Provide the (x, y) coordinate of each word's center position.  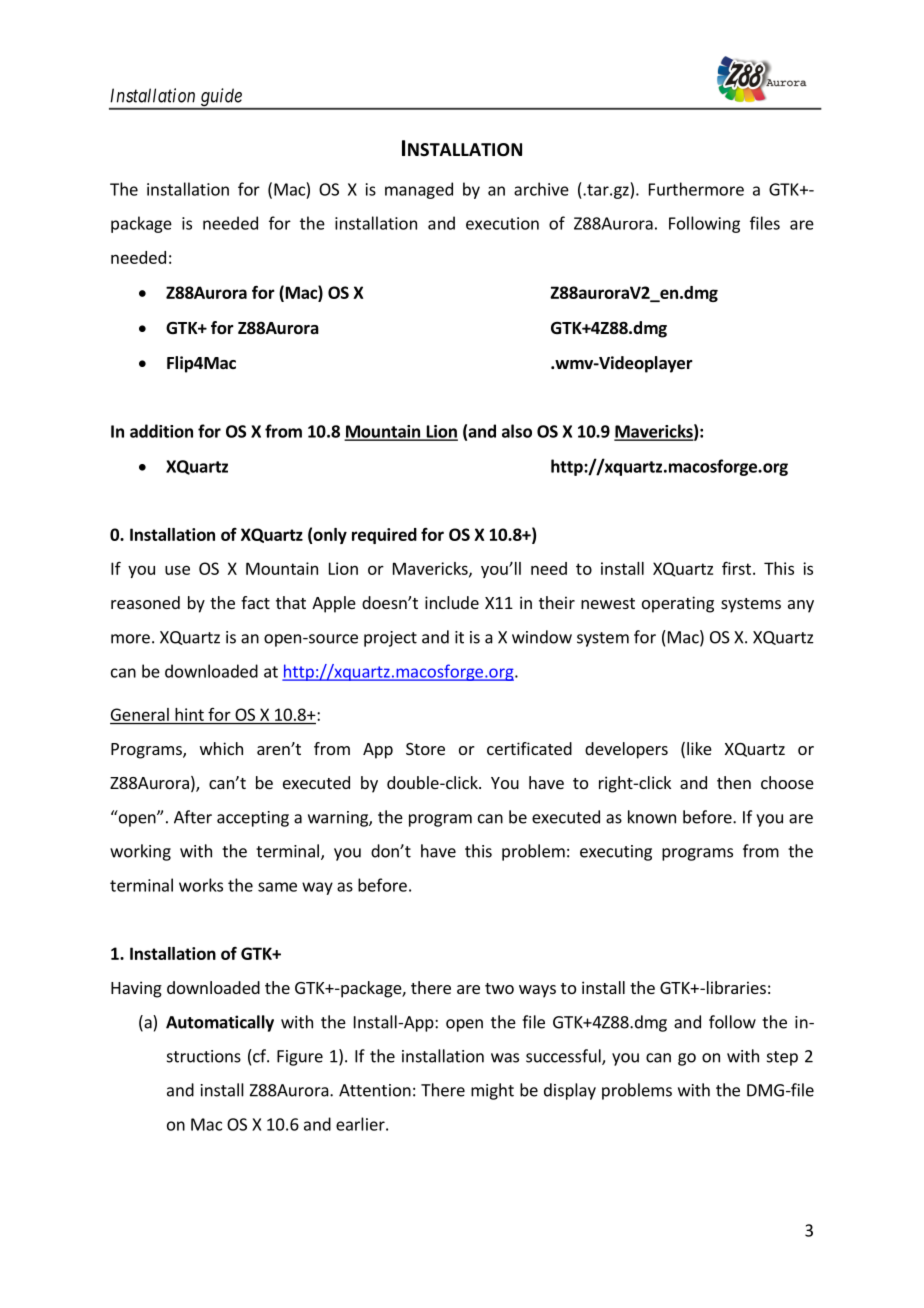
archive (541, 189)
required (384, 536)
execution (502, 223)
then (734, 782)
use (177, 570)
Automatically (220, 1023)
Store (425, 749)
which (221, 748)
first (736, 568)
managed (419, 190)
